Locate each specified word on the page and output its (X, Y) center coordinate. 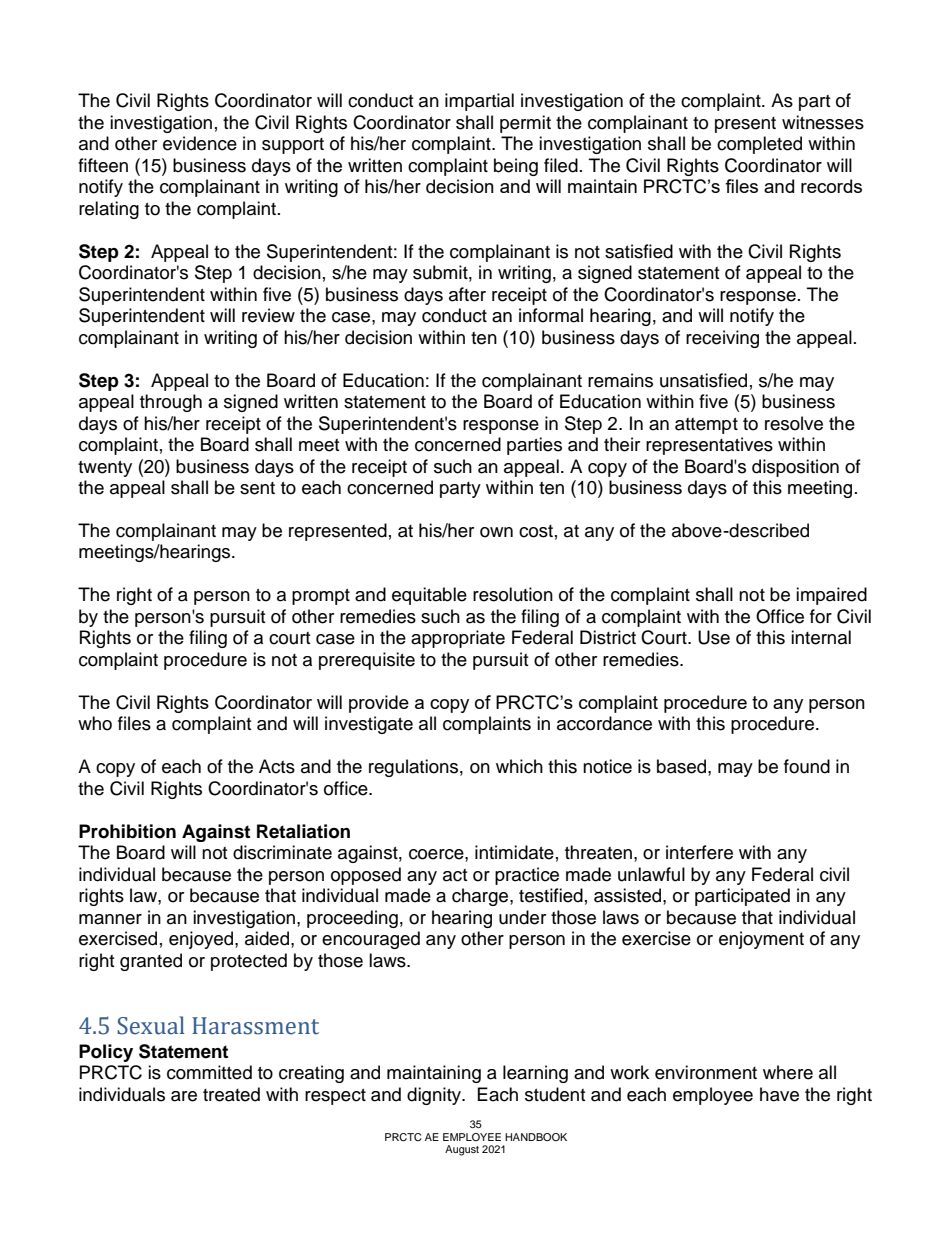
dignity (435, 1096)
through (171, 403)
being (516, 167)
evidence (200, 143)
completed (759, 145)
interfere (699, 852)
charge (481, 897)
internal (821, 637)
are (184, 1096)
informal (551, 315)
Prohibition (127, 831)
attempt (706, 426)
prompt (321, 597)
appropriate (458, 639)
